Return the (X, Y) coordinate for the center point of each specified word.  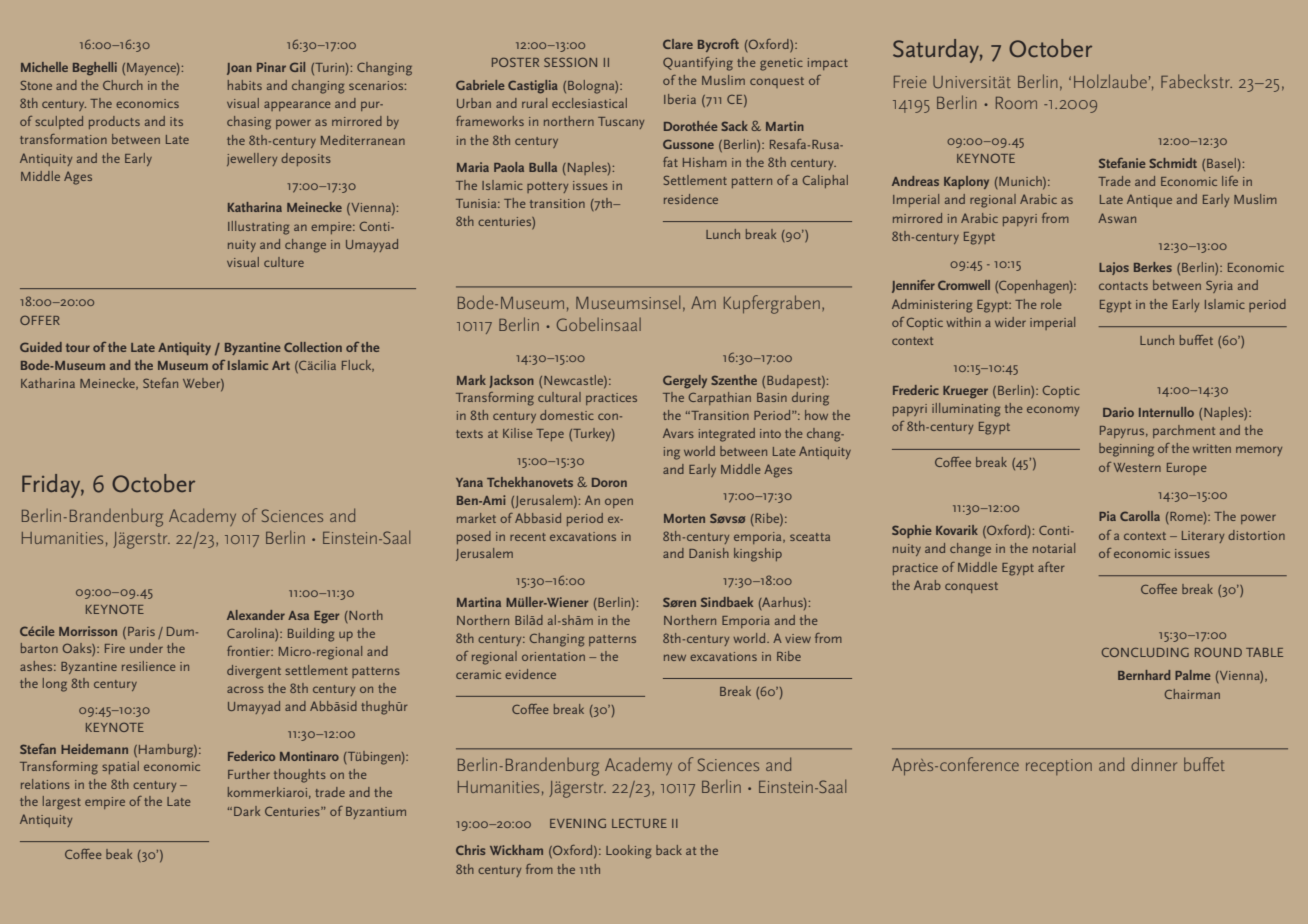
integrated (727, 435)
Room (1016, 103)
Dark (247, 811)
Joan (239, 69)
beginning (1126, 450)
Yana (469, 482)
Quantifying (698, 64)
